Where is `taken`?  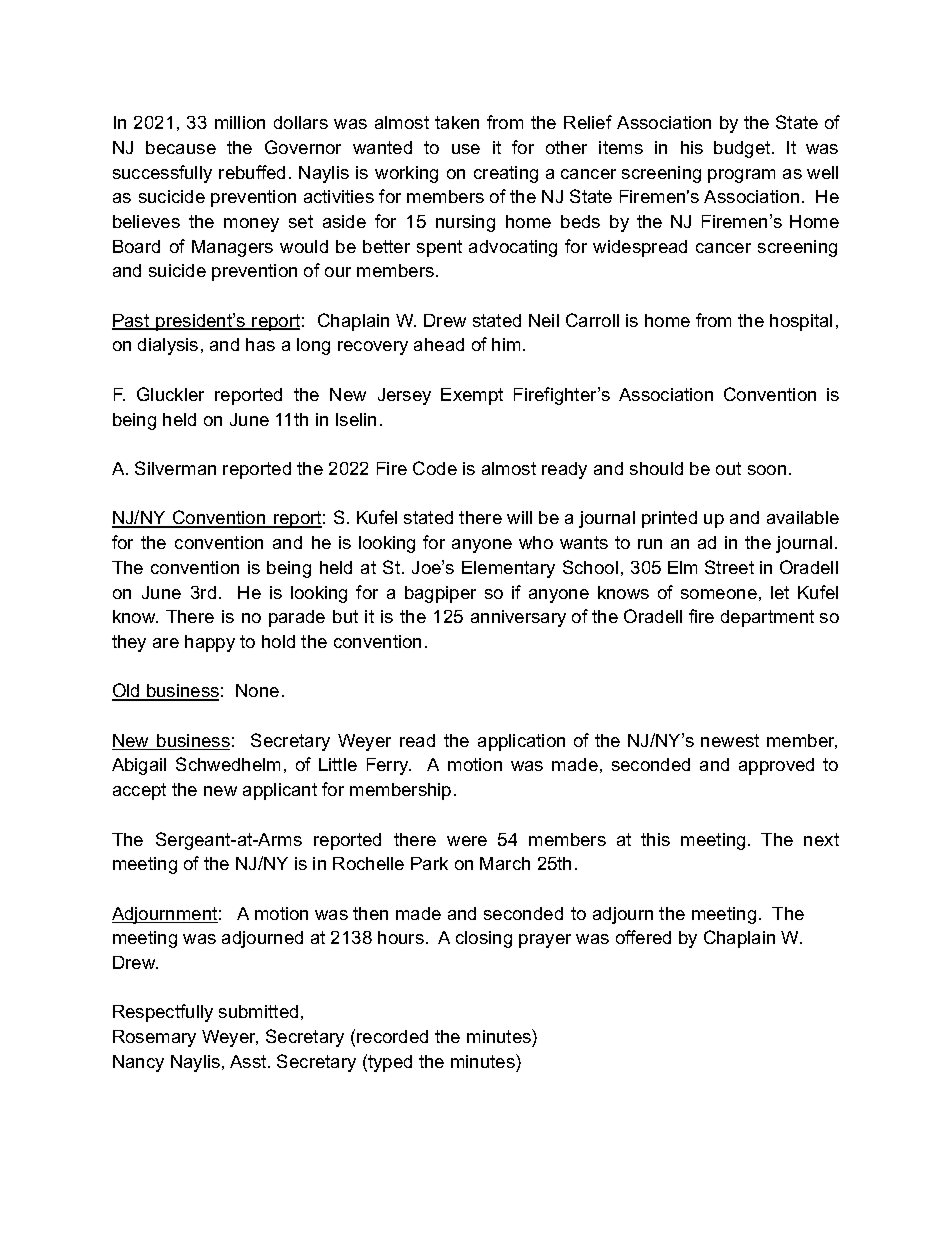 taken is located at coordinates (457, 122).
